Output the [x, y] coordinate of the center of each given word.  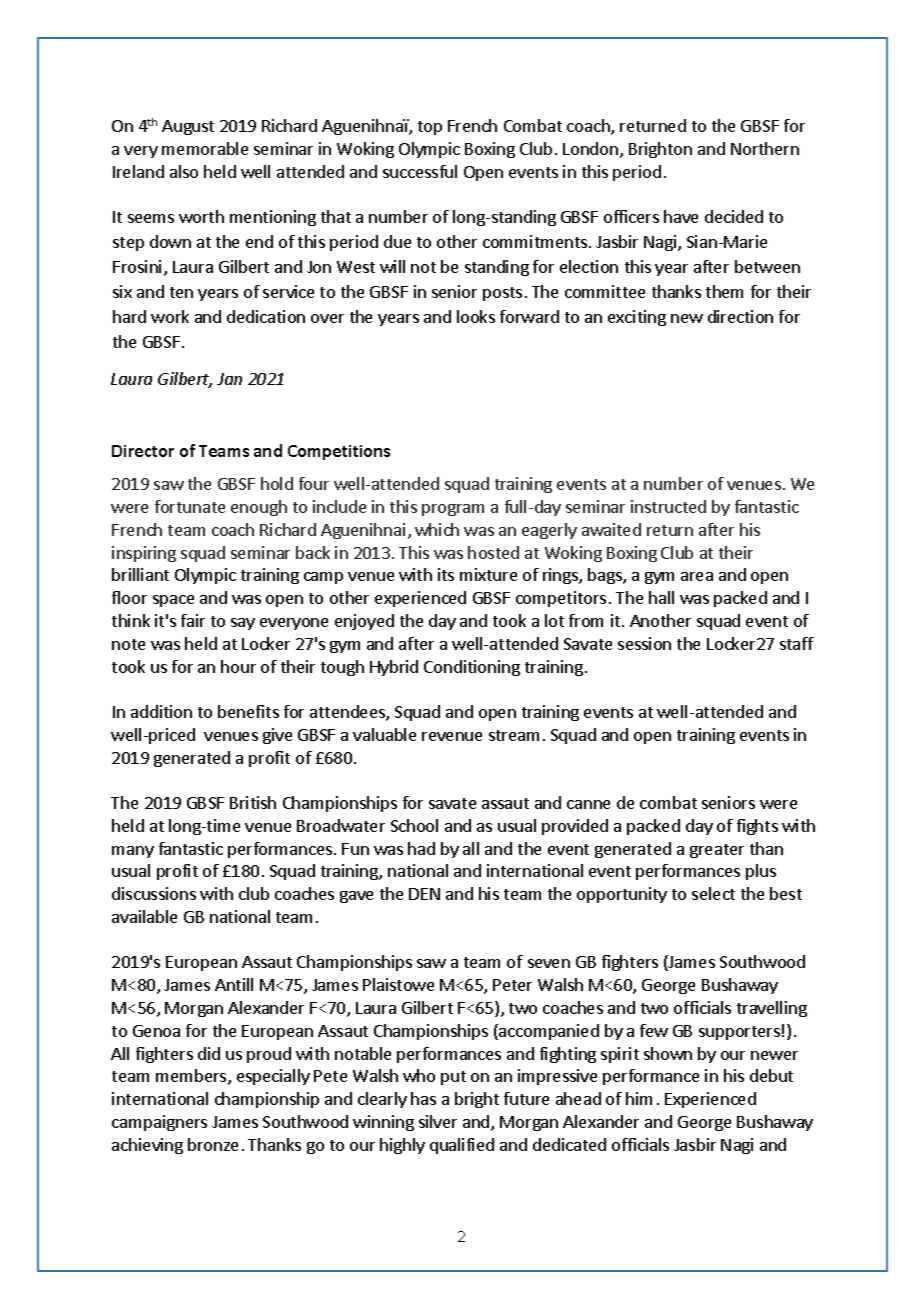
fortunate [190, 506]
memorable [205, 148]
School [414, 825]
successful [420, 171]
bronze [213, 1144]
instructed [668, 506]
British [253, 802]
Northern [765, 148]
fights [757, 827]
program [453, 510]
